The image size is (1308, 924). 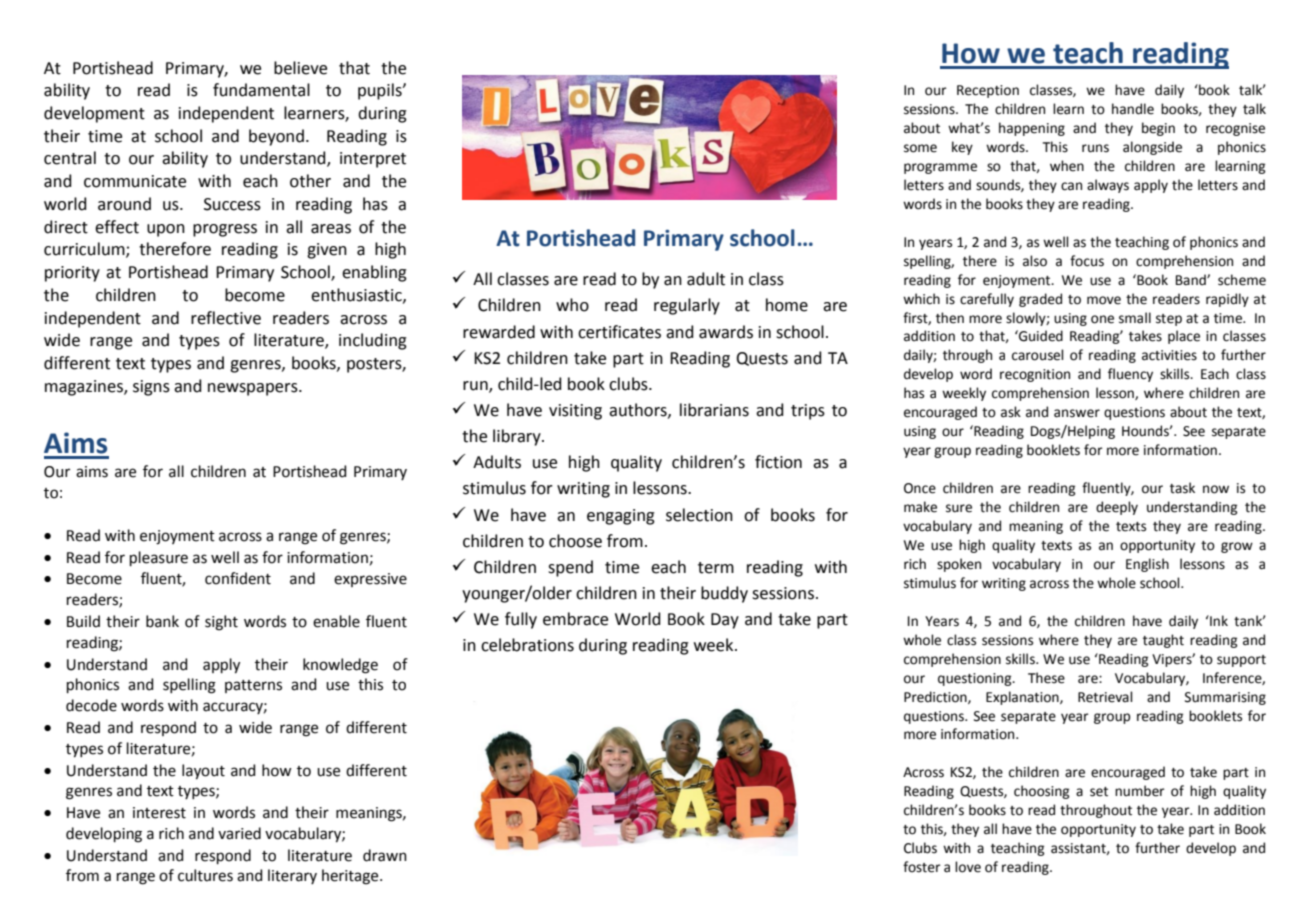 I want to click on pupils, so click(x=381, y=91).
